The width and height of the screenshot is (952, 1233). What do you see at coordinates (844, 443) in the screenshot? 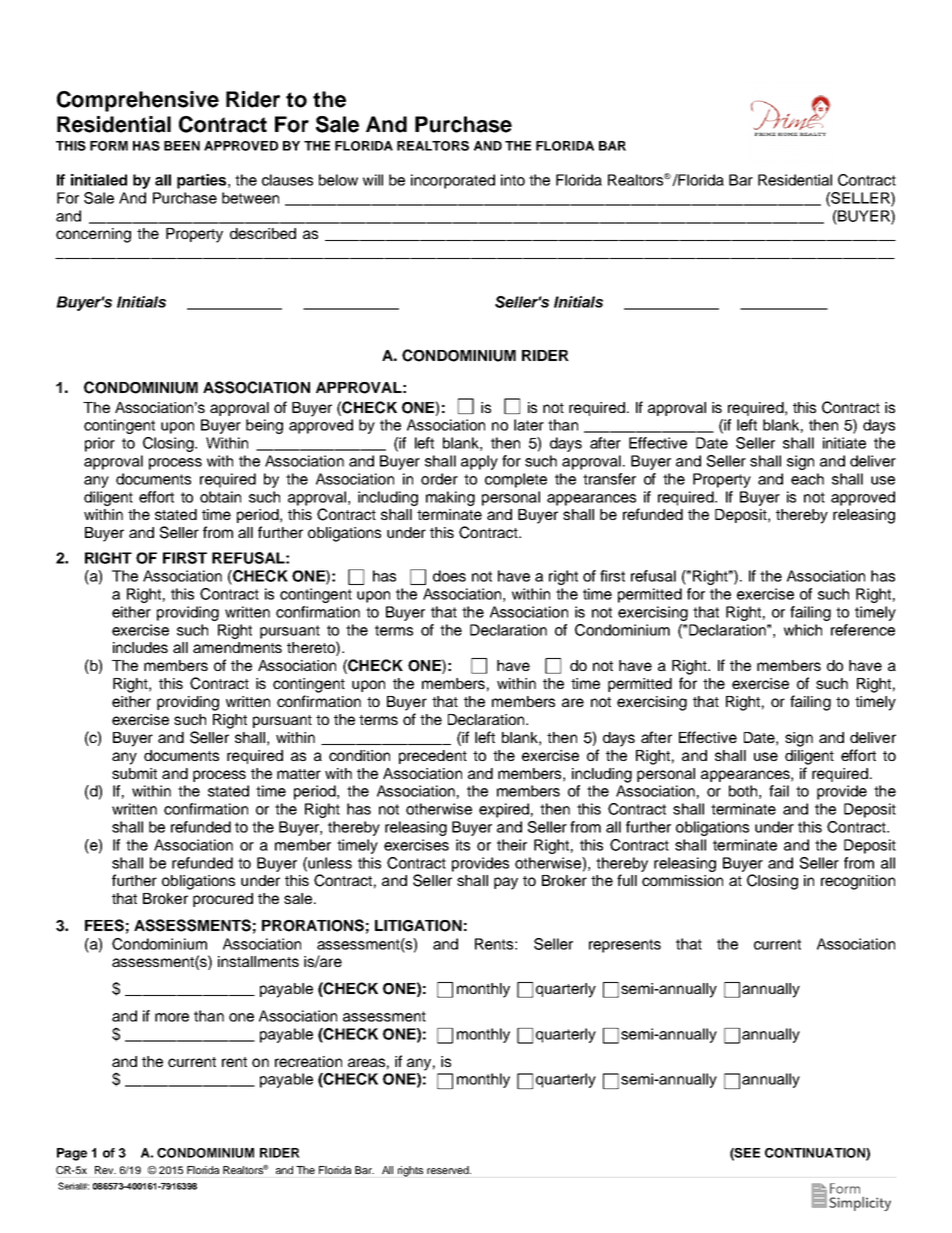
I see `initiate` at bounding box center [844, 443].
